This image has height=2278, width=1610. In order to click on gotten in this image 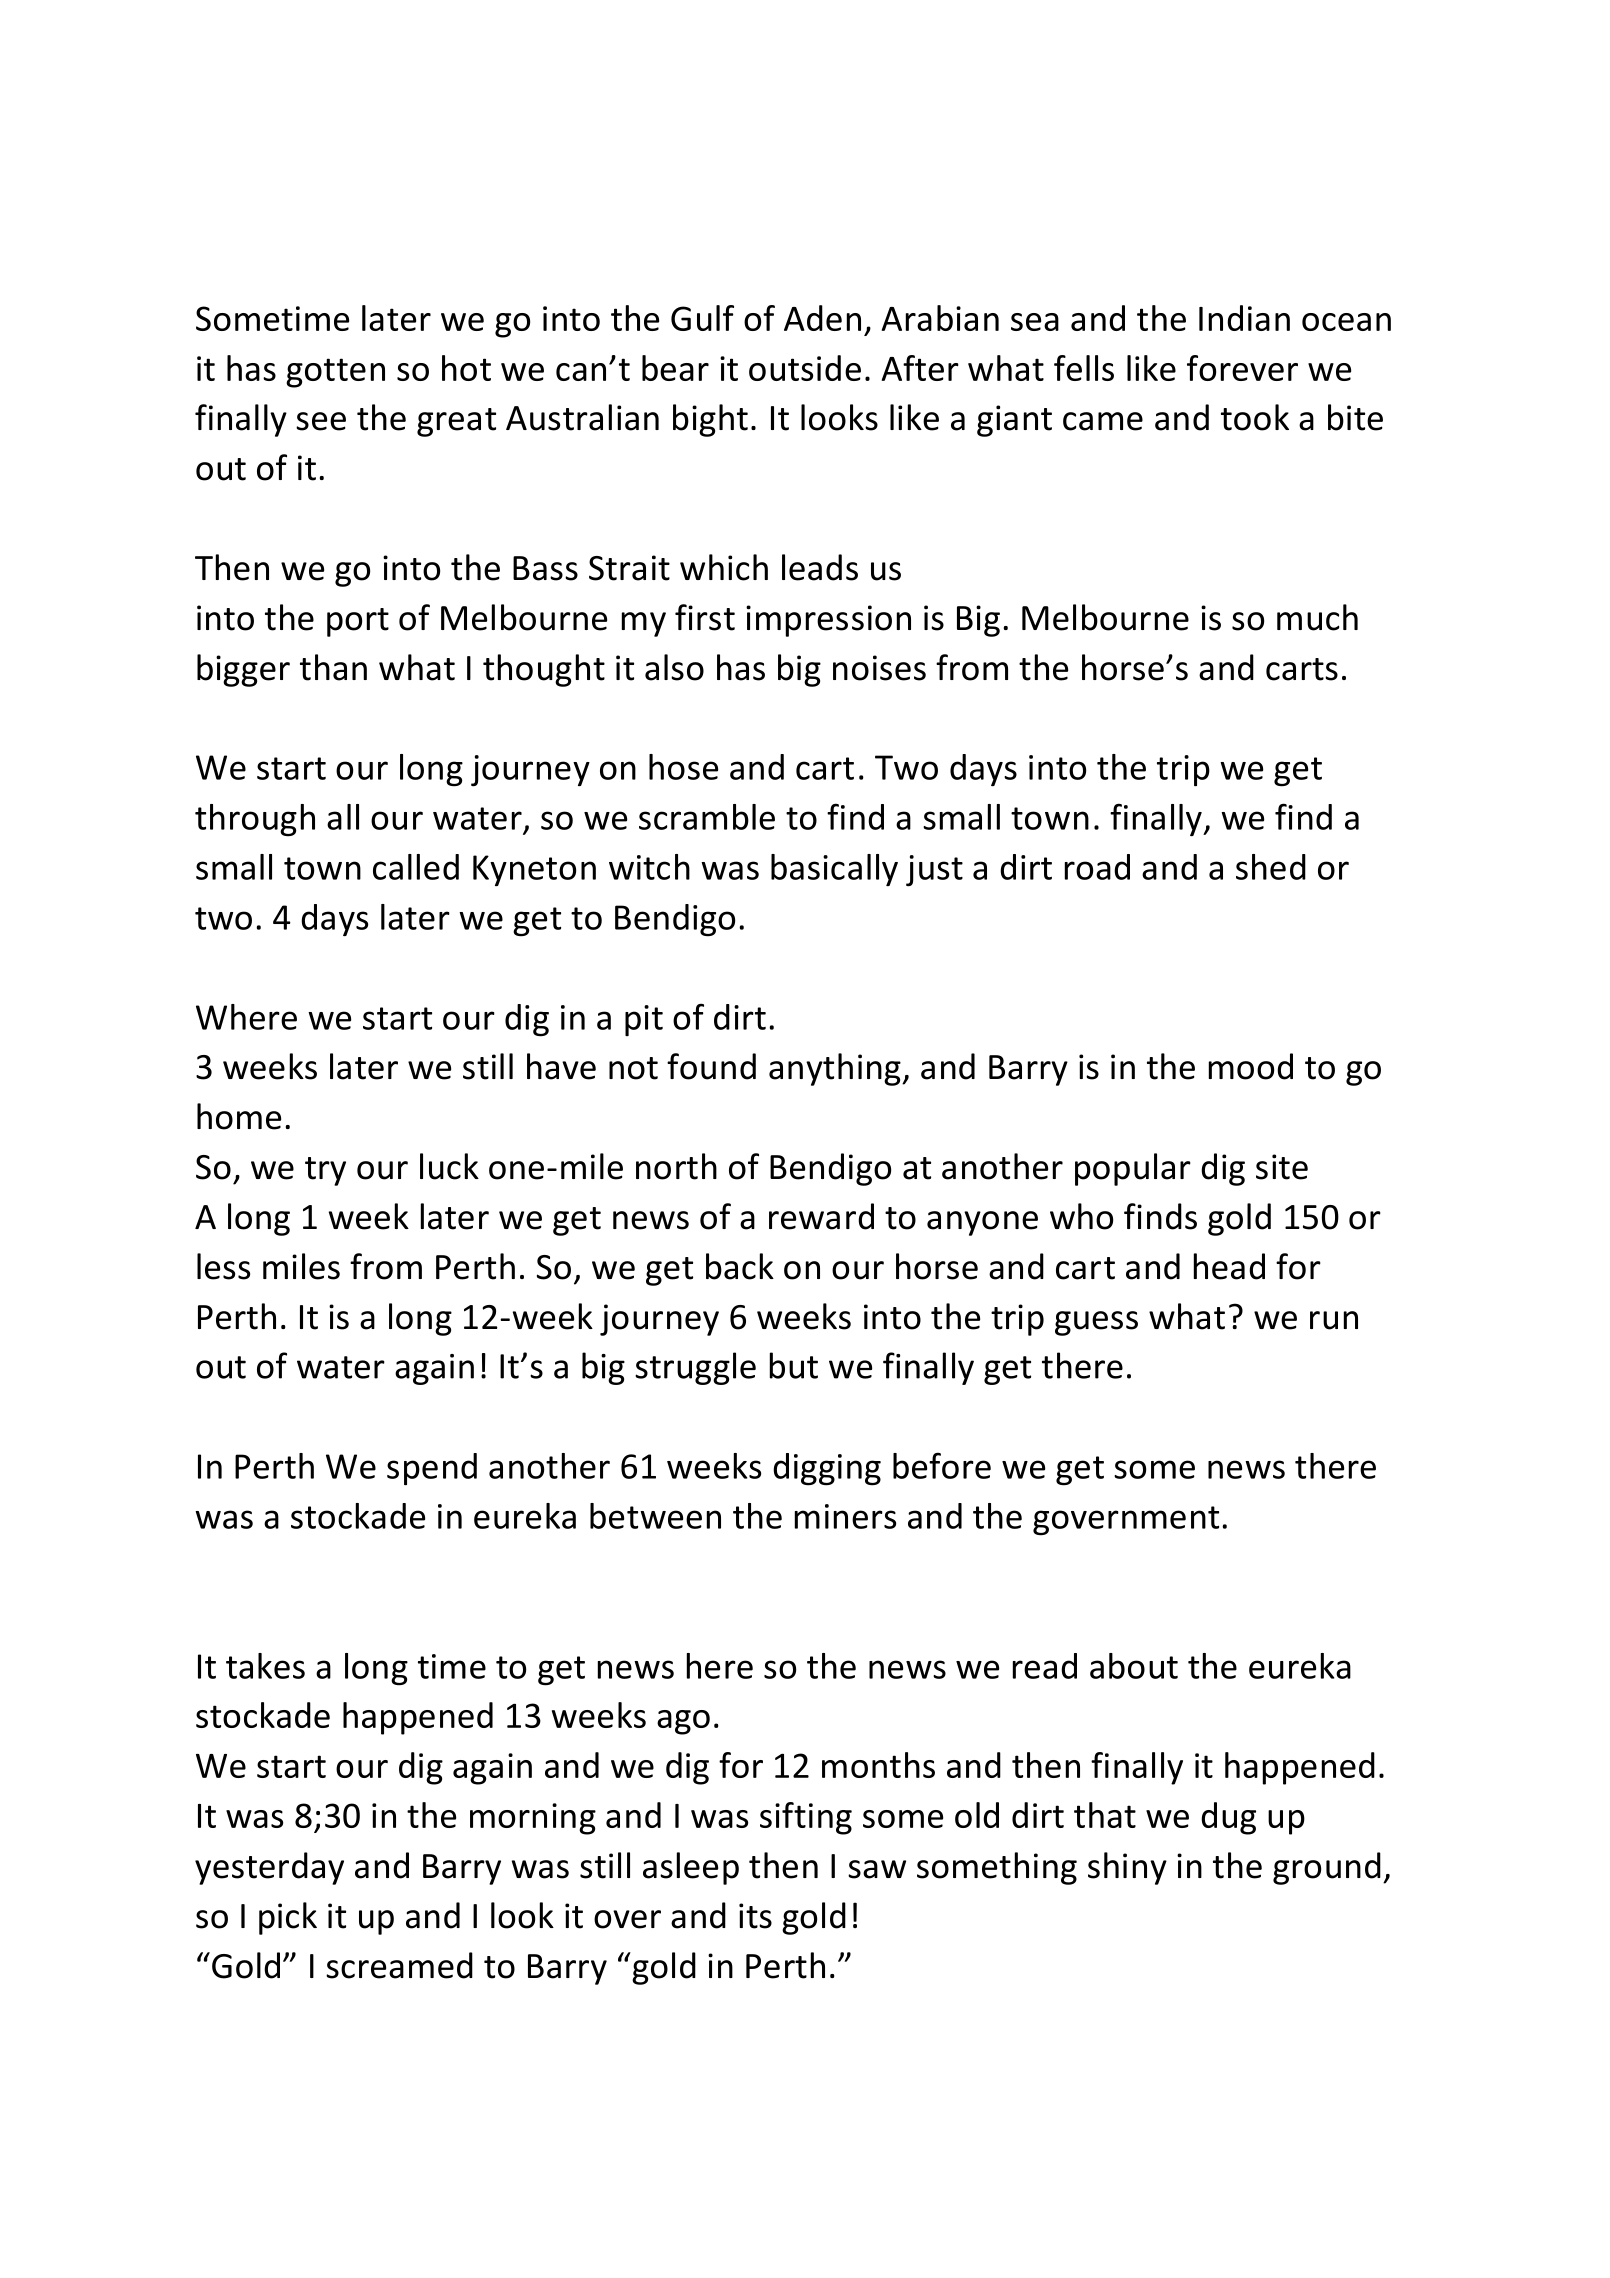, I will do `click(335, 373)`.
